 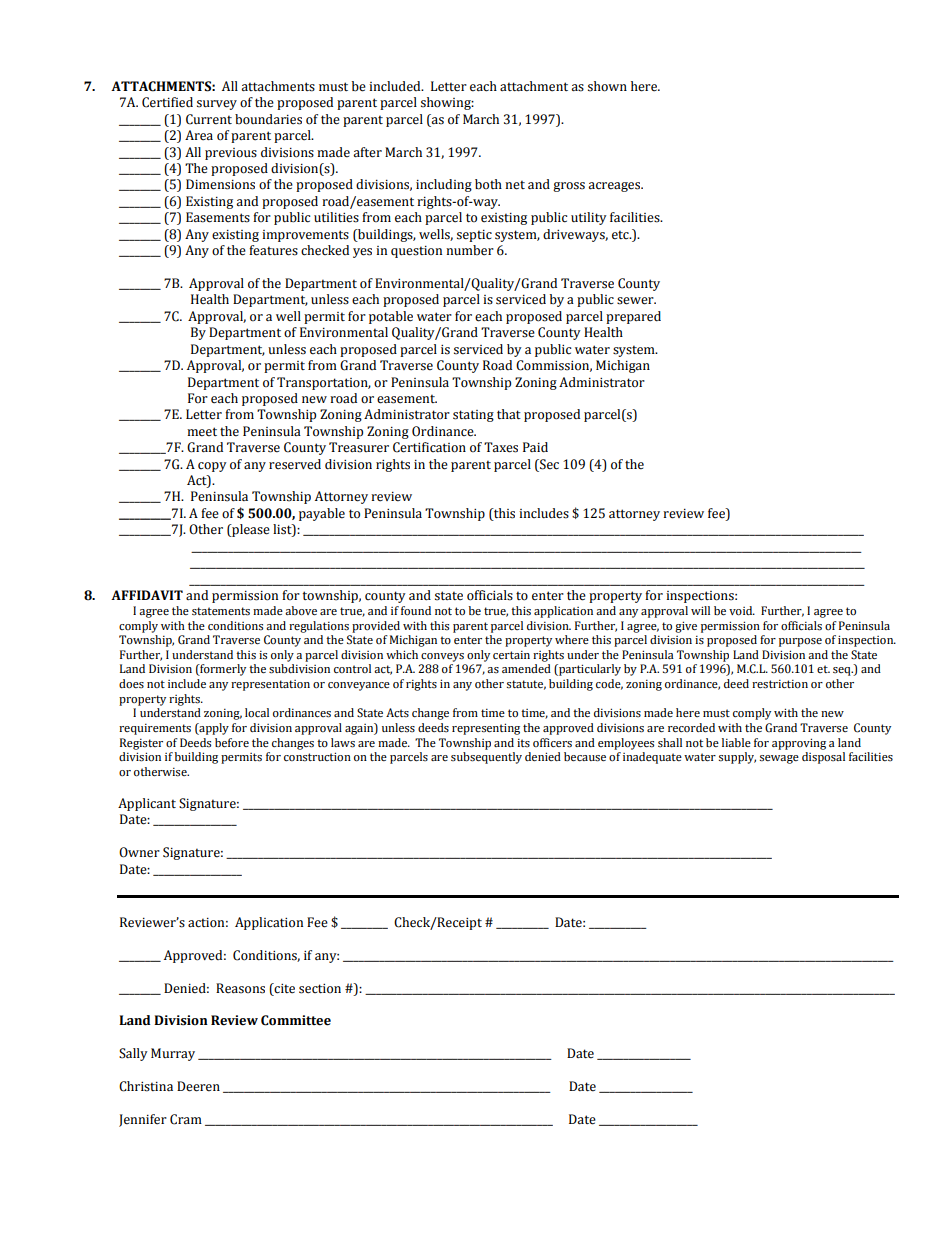 What do you see at coordinates (147, 595) in the page?
I see `AFFIDAVIT` at bounding box center [147, 595].
